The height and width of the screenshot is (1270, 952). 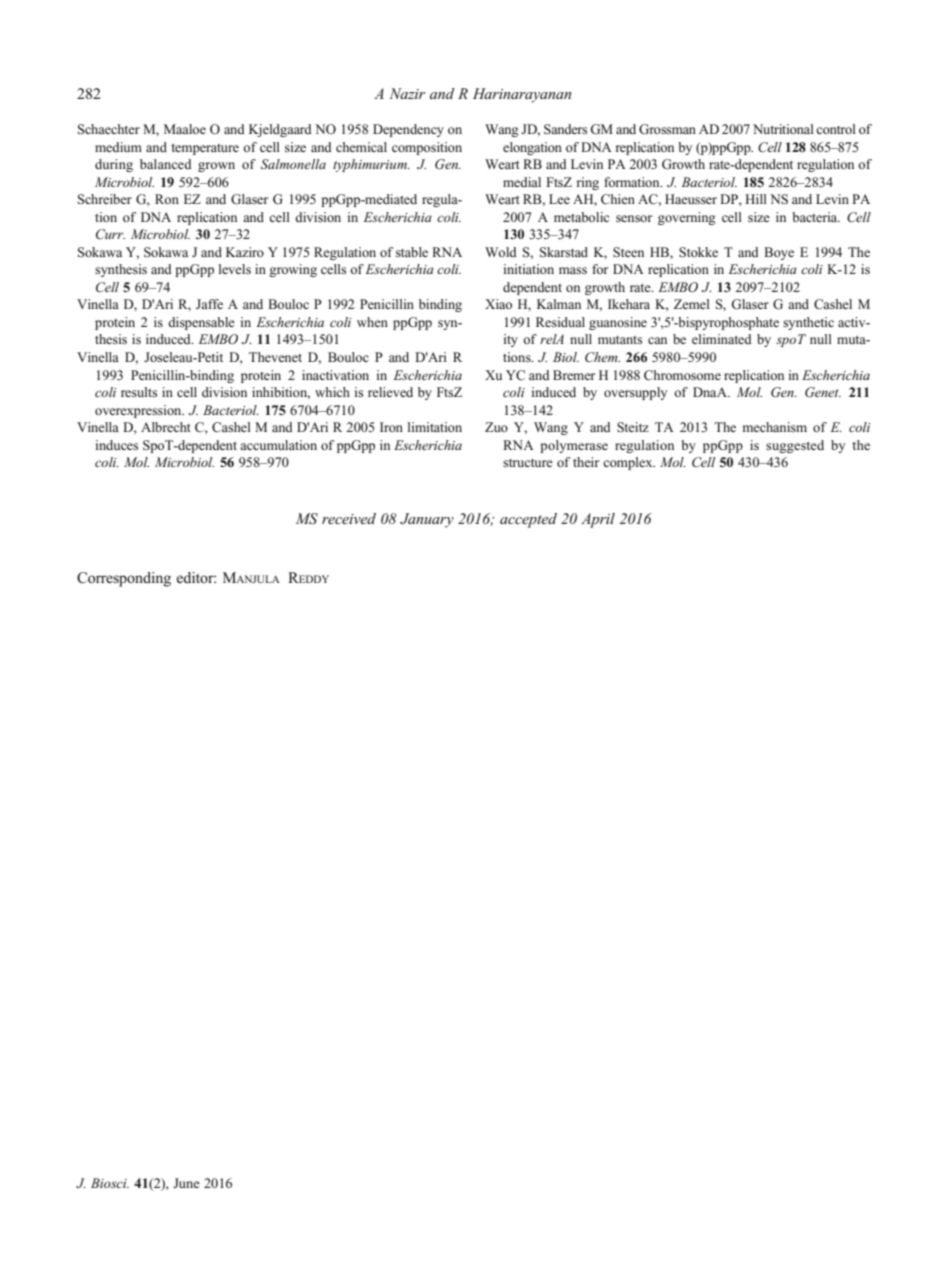 I want to click on medial, so click(x=522, y=182).
